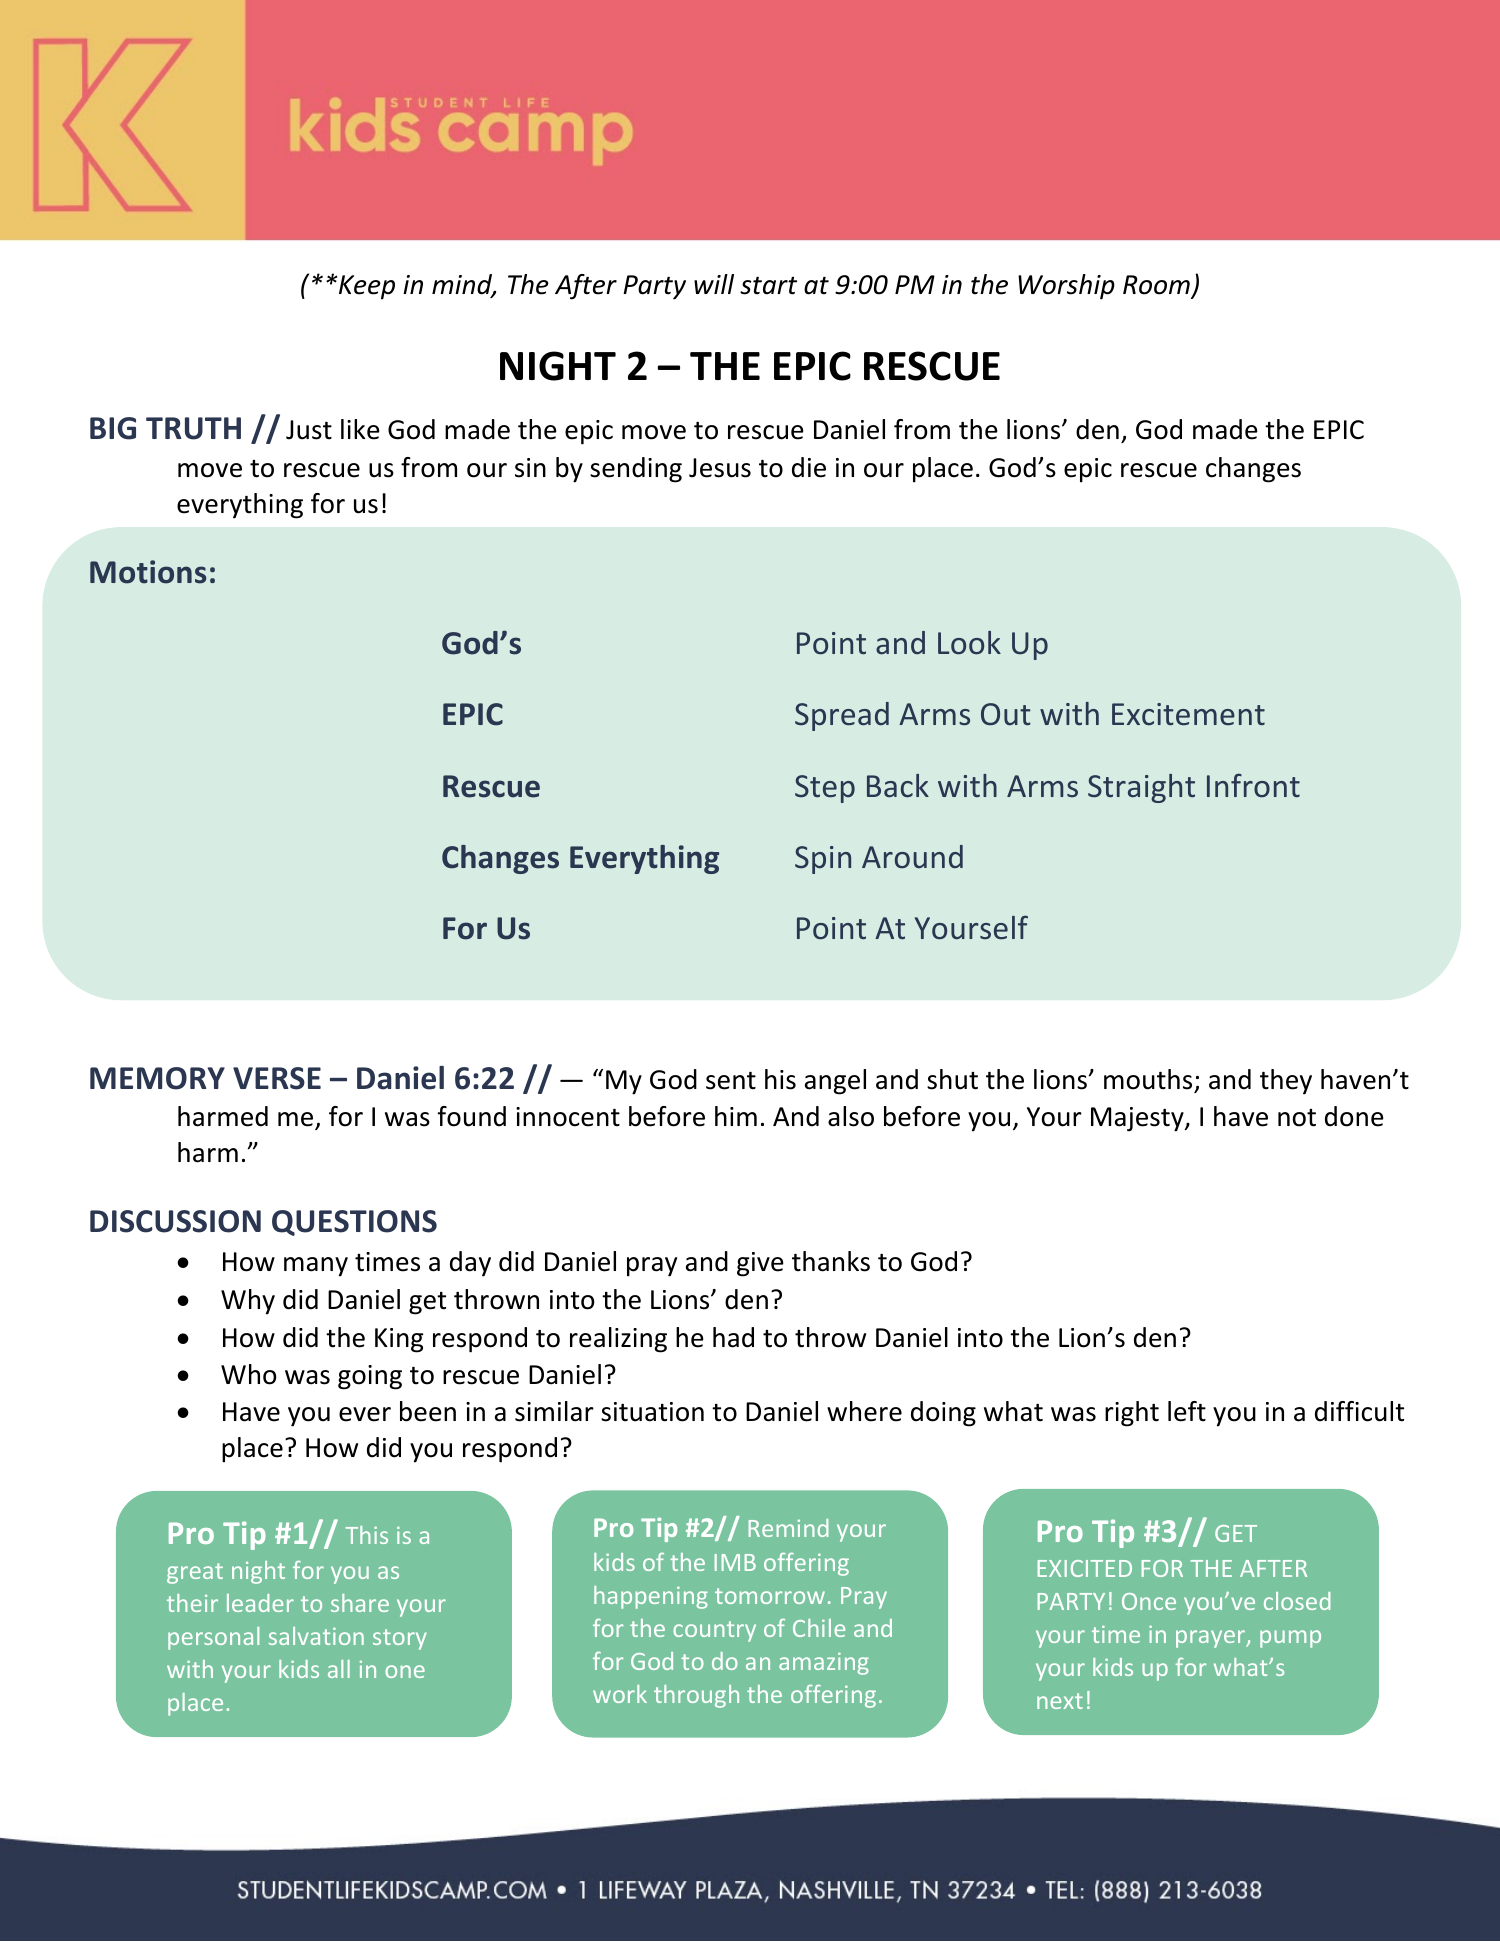 Image resolution: width=1500 pixels, height=1942 pixels. Describe the element at coordinates (825, 789) in the document. I see `Step` at that location.
